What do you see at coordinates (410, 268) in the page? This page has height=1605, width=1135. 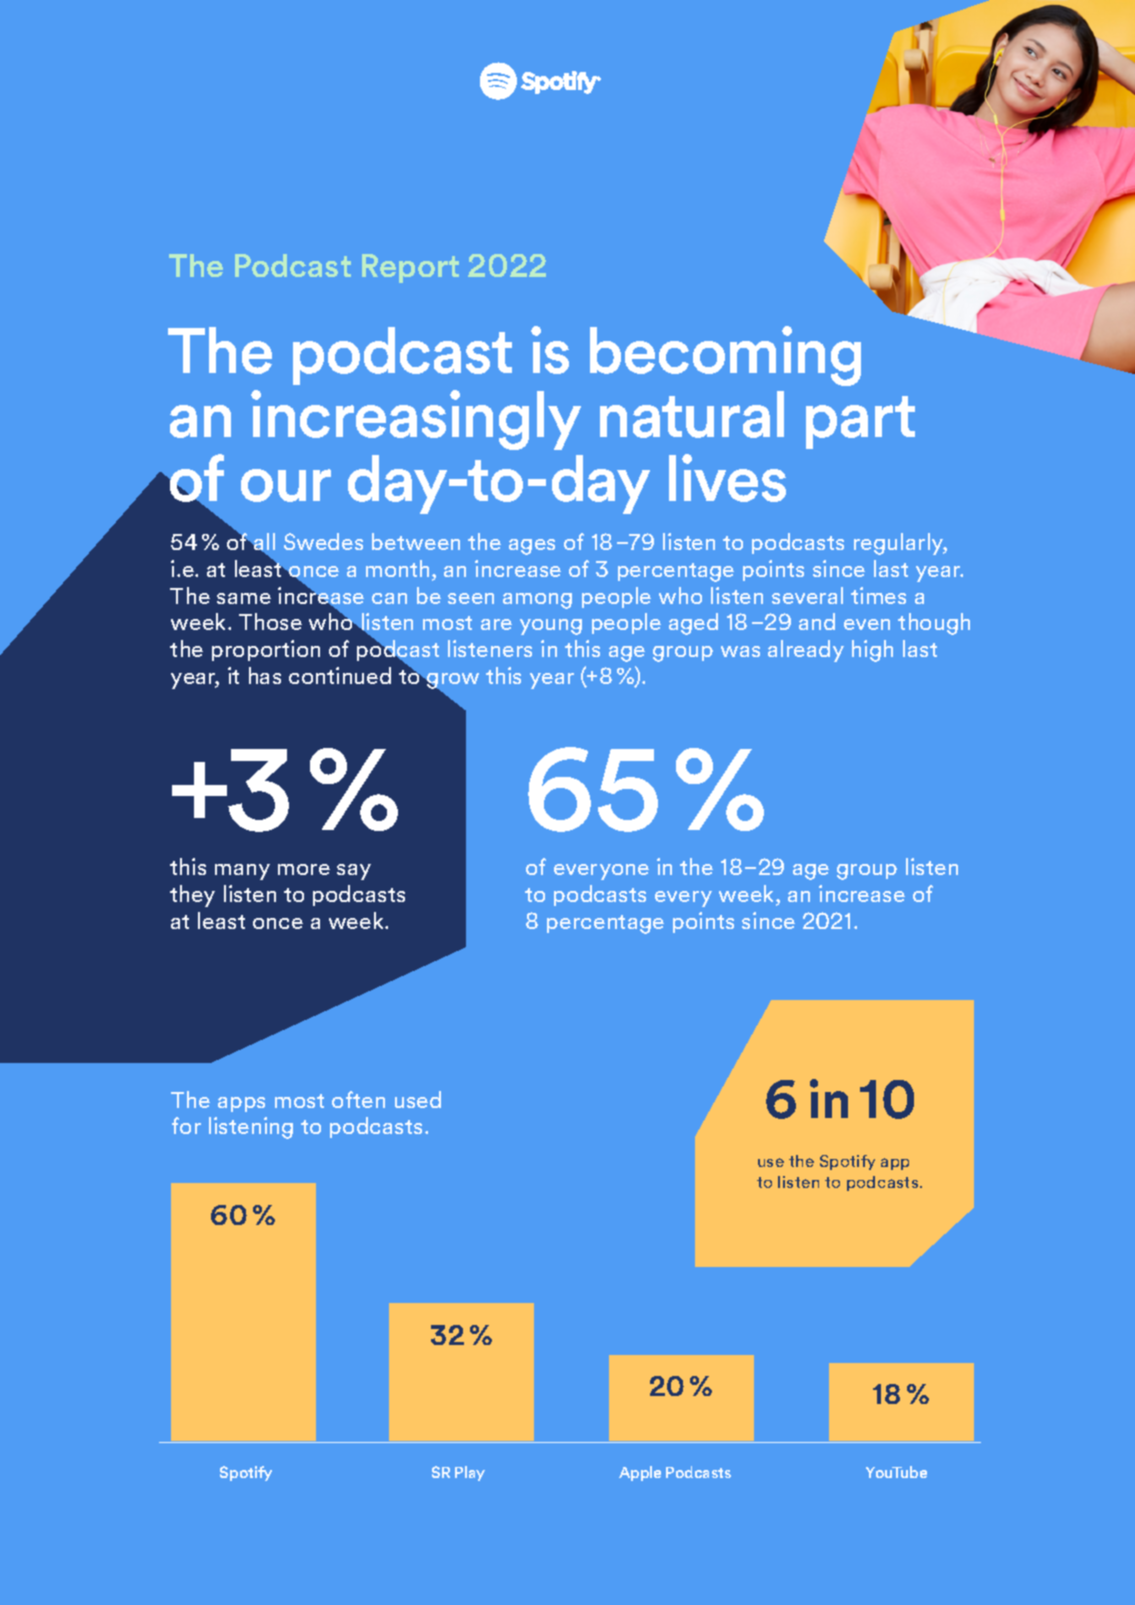 I see `Report` at bounding box center [410, 268].
